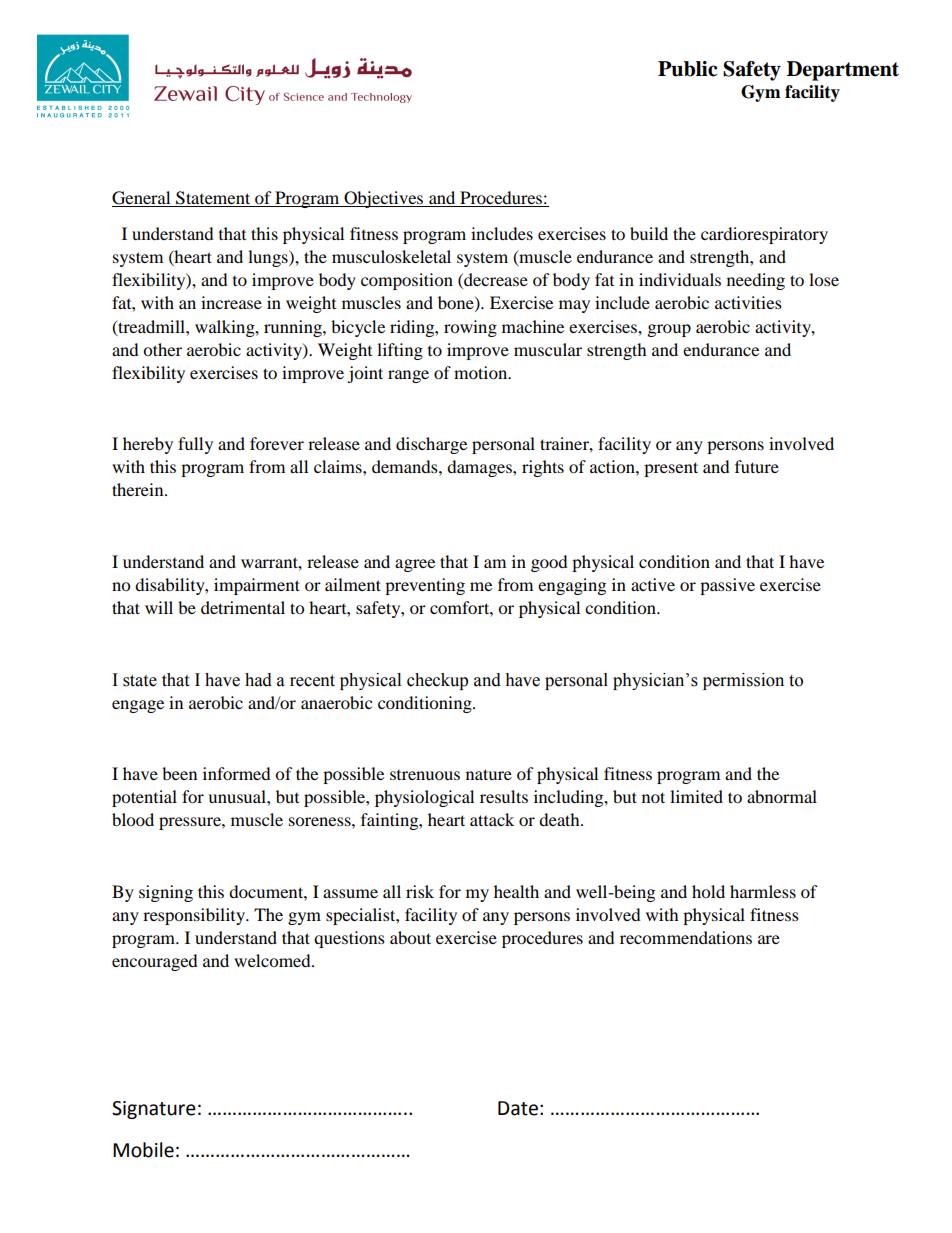  Describe the element at coordinates (139, 489) in the screenshot. I see `therein` at that location.
